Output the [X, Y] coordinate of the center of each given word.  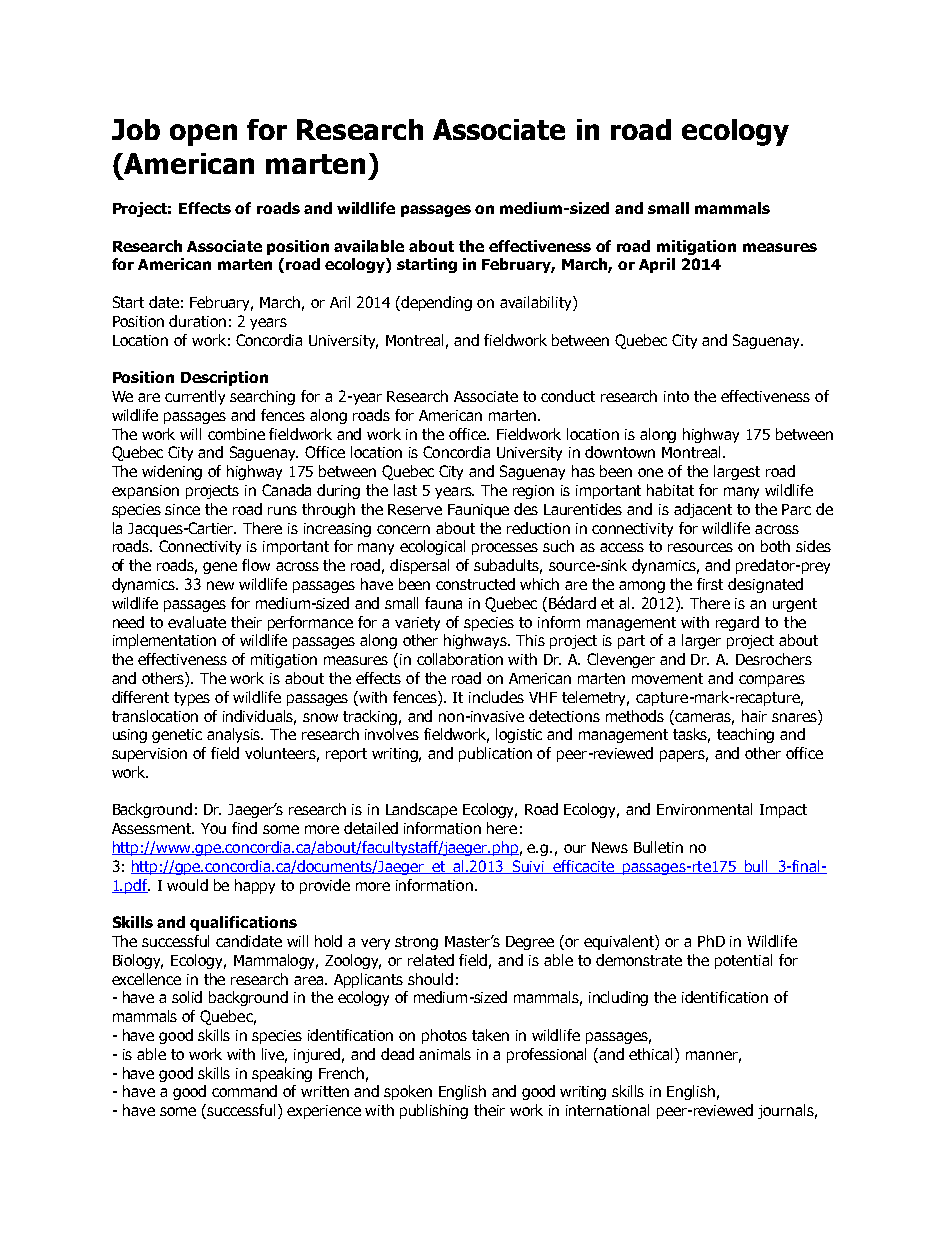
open [203, 135]
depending [436, 303]
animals [445, 1054]
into [676, 396]
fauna [443, 603]
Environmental [704, 809]
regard [737, 623]
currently [195, 397]
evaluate [197, 622]
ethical [652, 1054]
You [213, 828]
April [657, 265]
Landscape [421, 810]
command [244, 1091]
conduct [568, 396]
